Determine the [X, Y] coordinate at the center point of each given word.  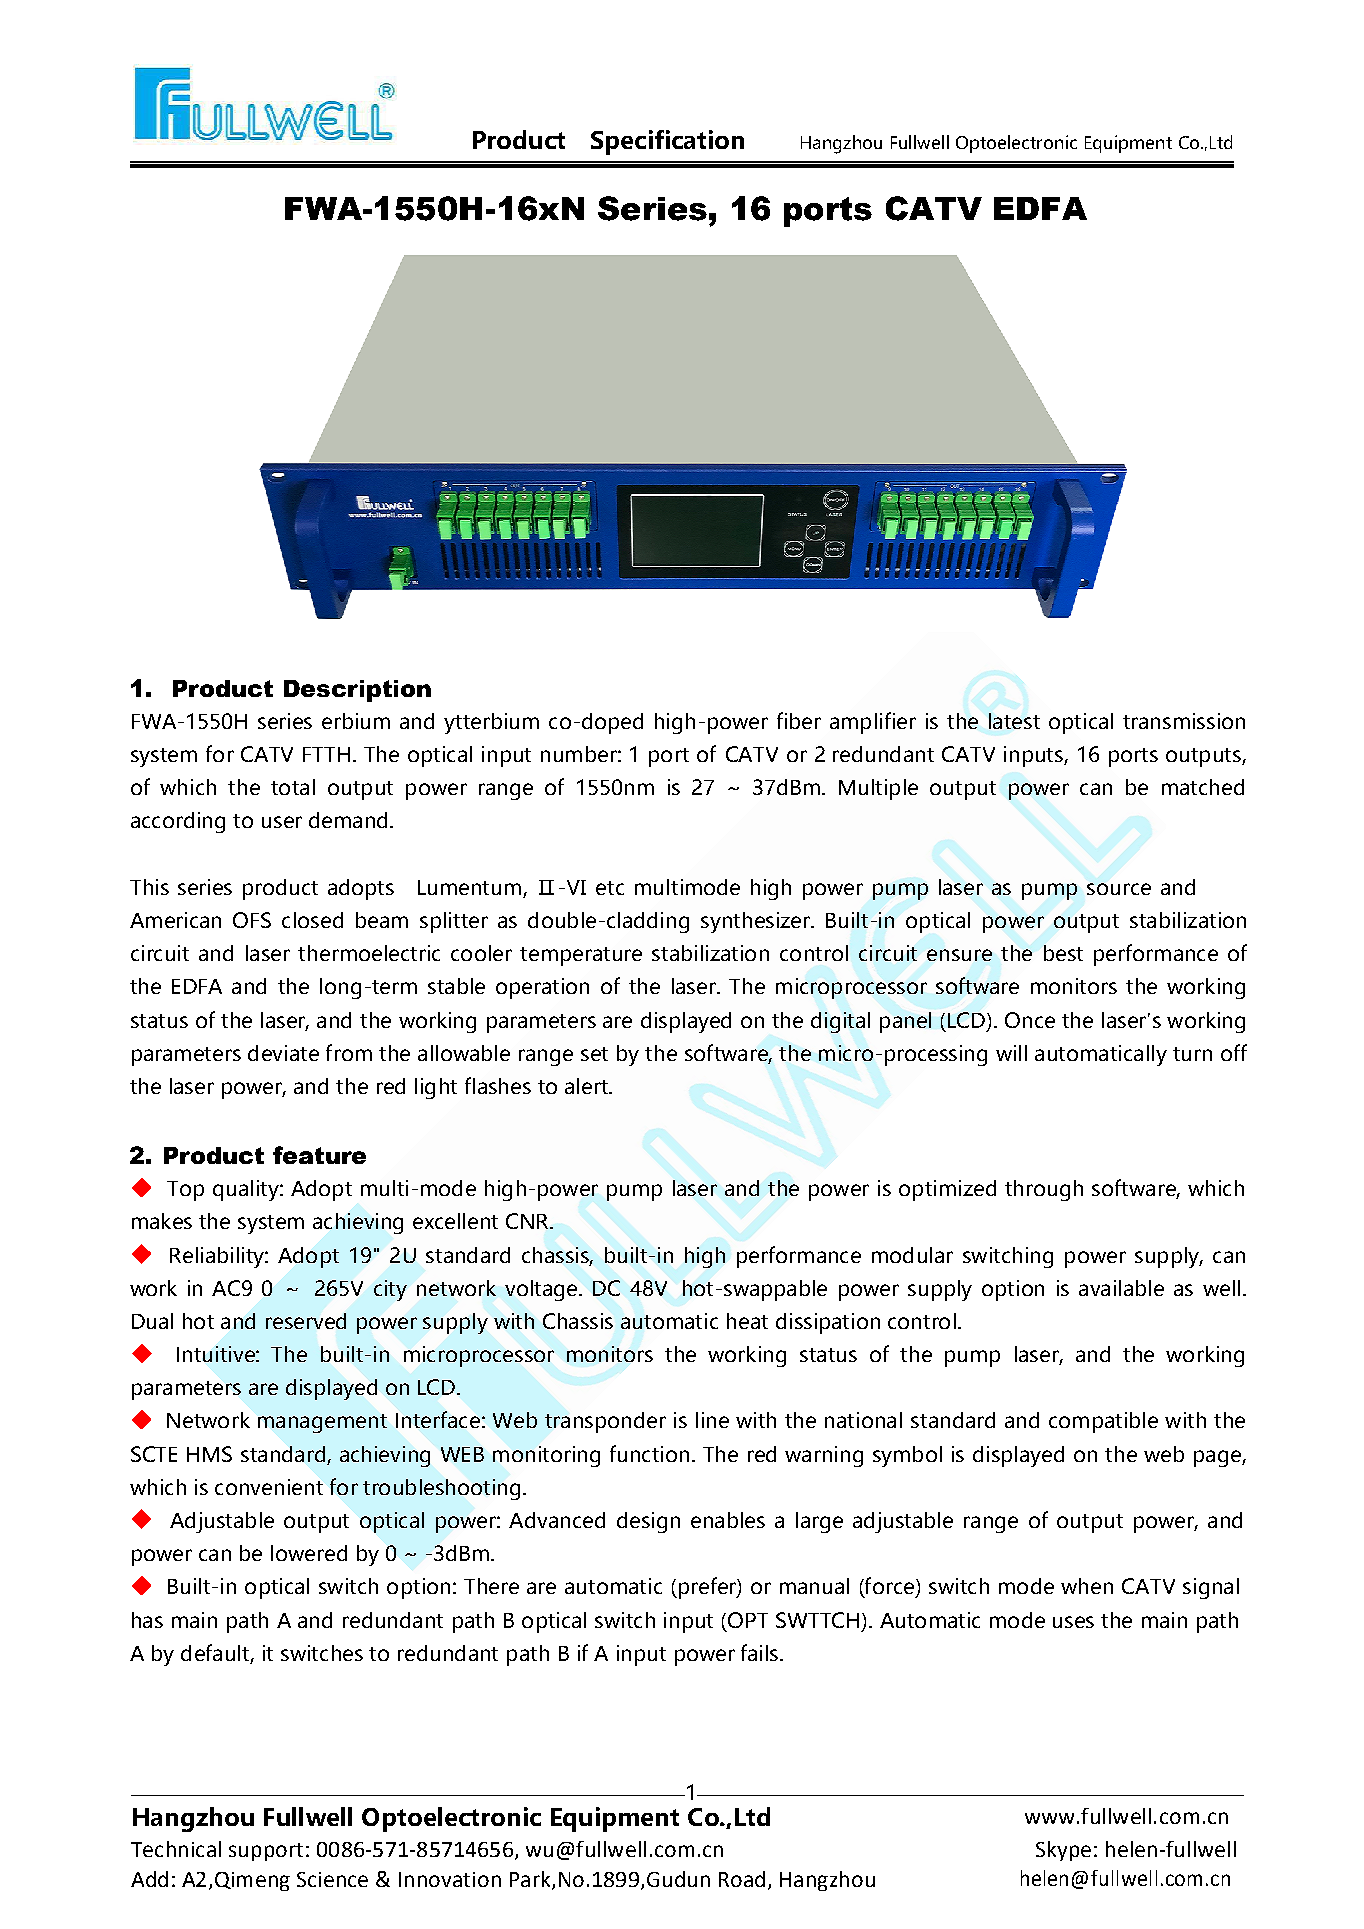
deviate [283, 1053]
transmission [1184, 721]
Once [1030, 1020]
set [594, 1054]
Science [332, 1879]
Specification [667, 142]
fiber [799, 720]
